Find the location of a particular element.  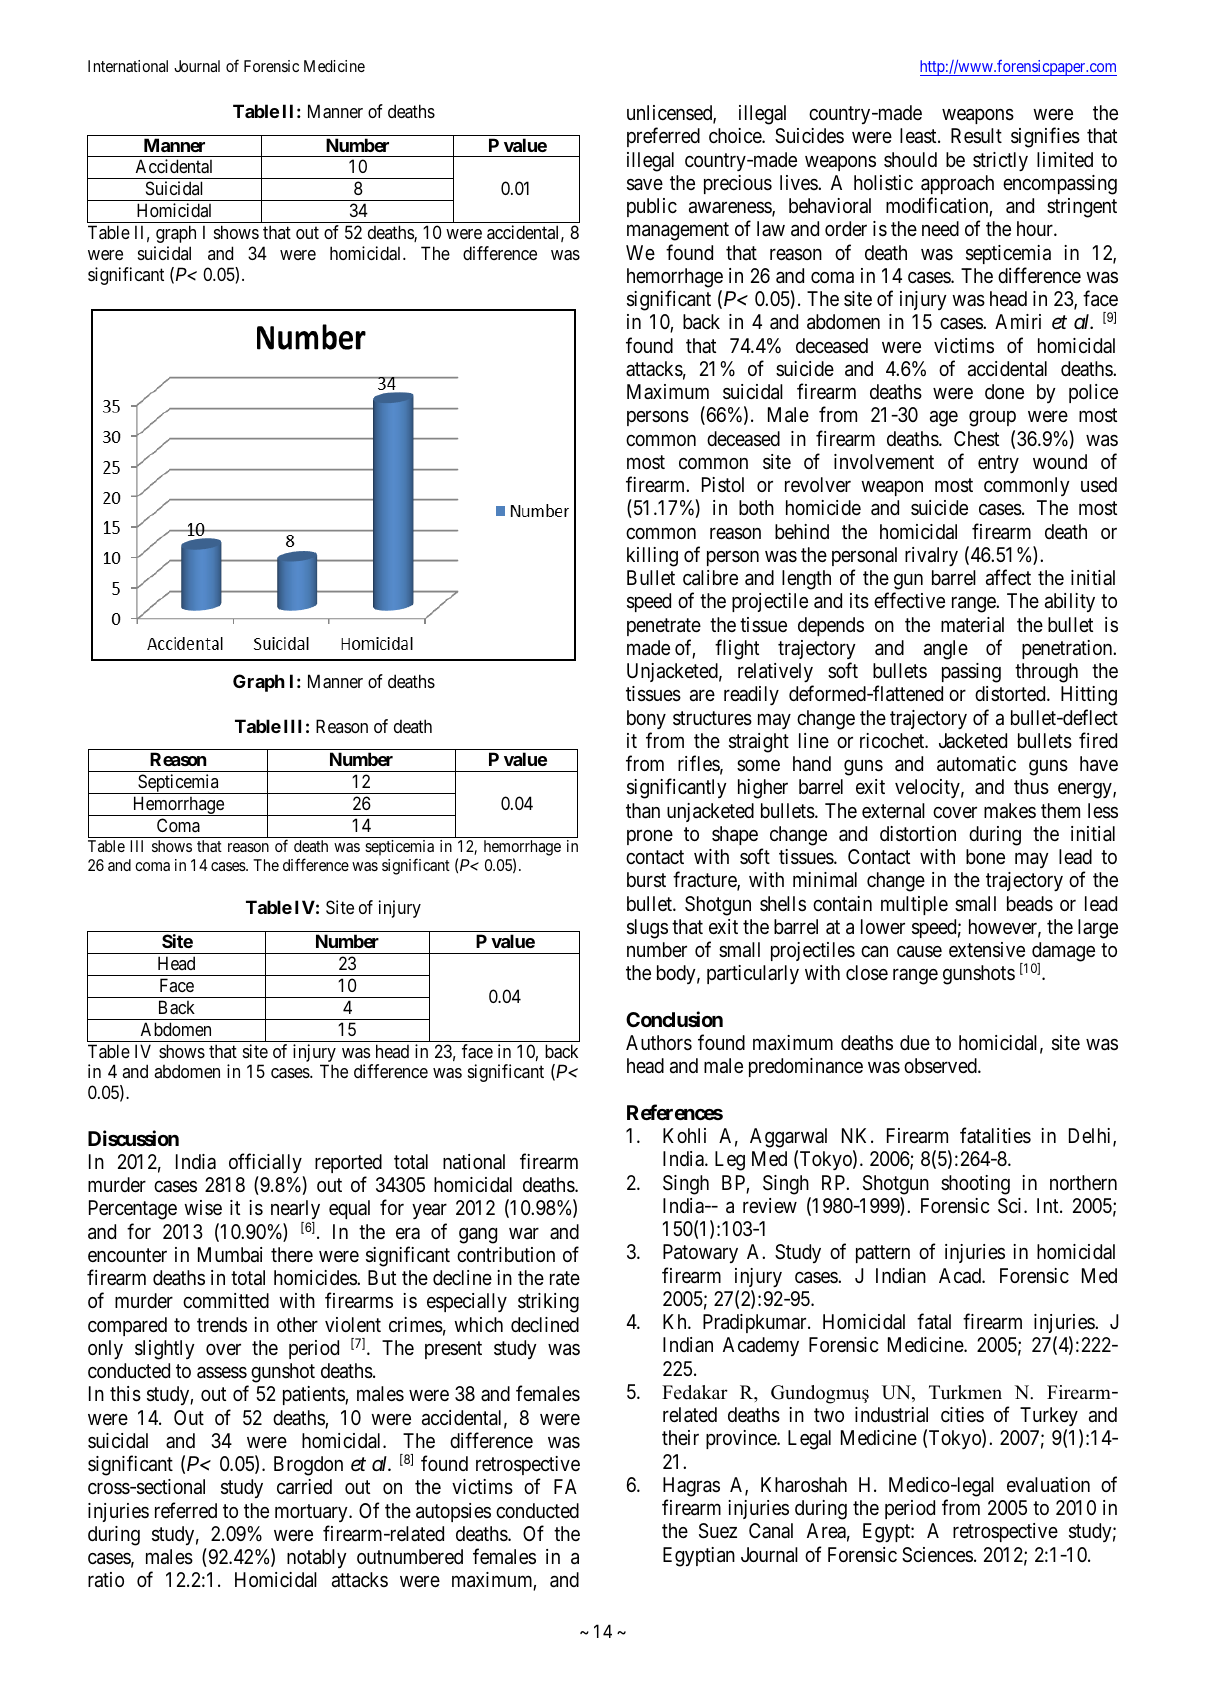

public is located at coordinates (652, 207).
